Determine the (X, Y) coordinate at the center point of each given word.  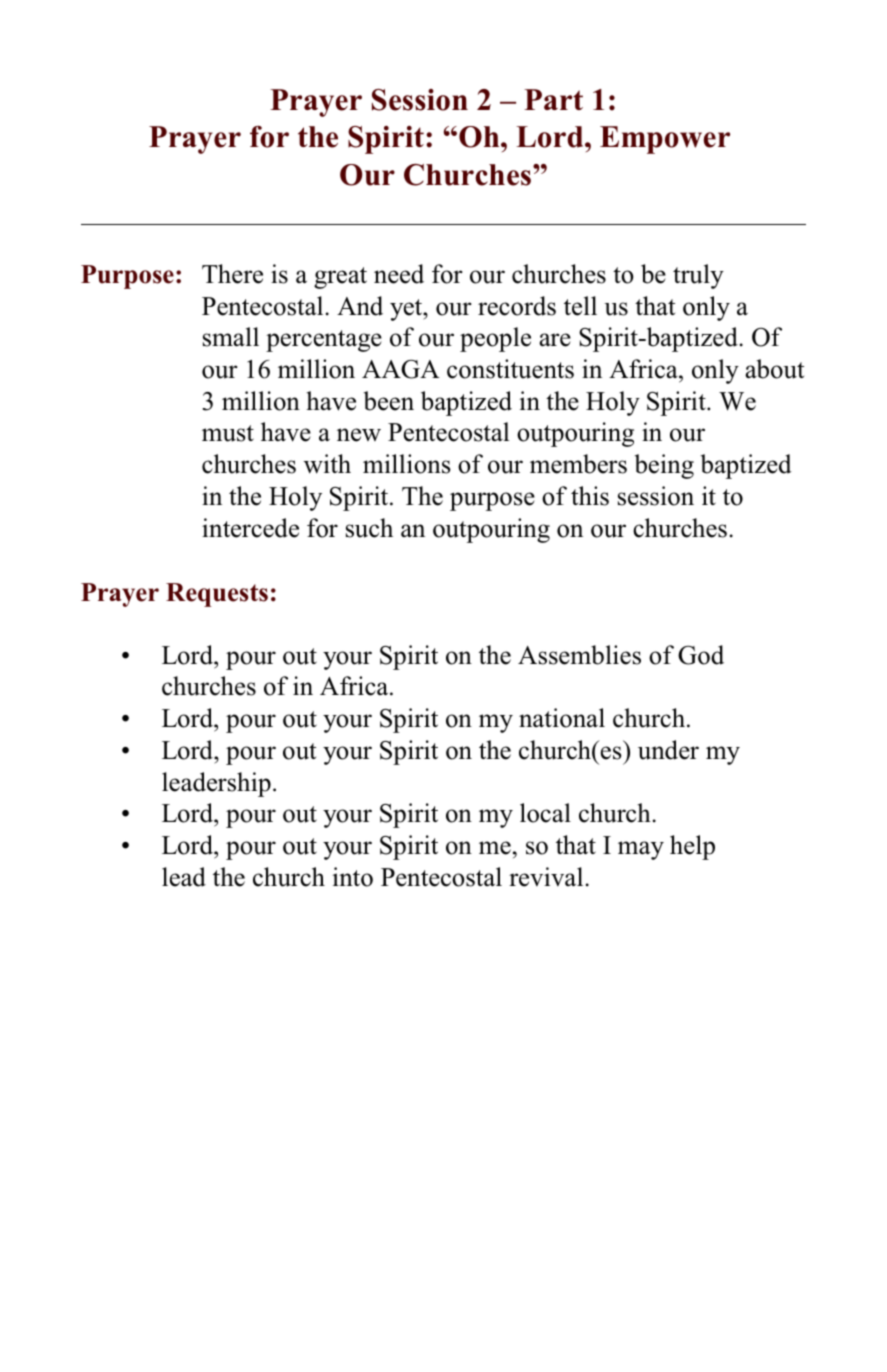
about (774, 369)
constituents (510, 369)
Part (553, 99)
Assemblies (579, 655)
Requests (217, 595)
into (352, 877)
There (232, 274)
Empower (665, 140)
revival (546, 877)
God (701, 655)
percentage (324, 341)
